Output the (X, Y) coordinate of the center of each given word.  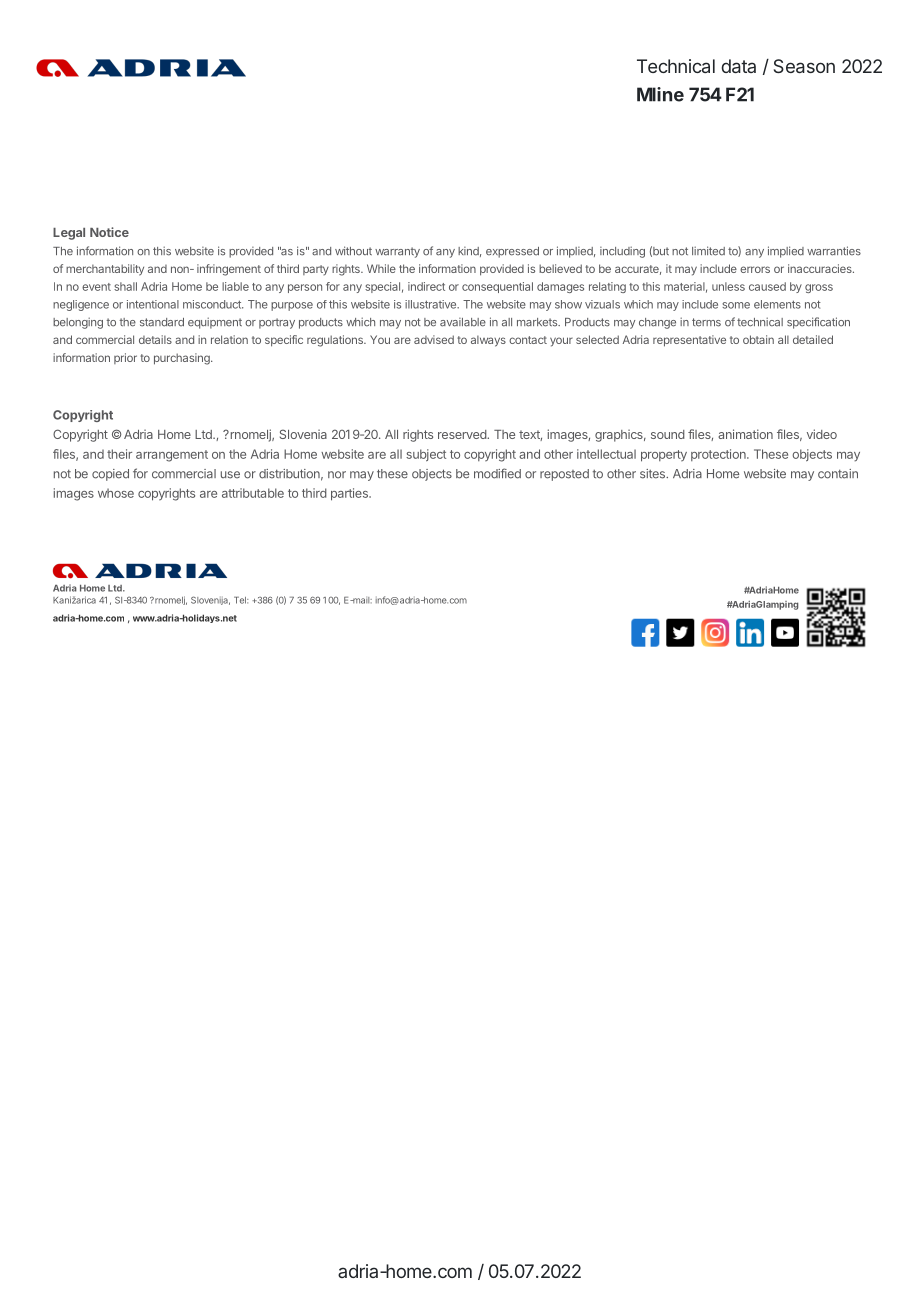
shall (125, 286)
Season (804, 66)
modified (497, 473)
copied (110, 475)
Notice (109, 232)
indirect (426, 286)
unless (728, 286)
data (738, 66)
